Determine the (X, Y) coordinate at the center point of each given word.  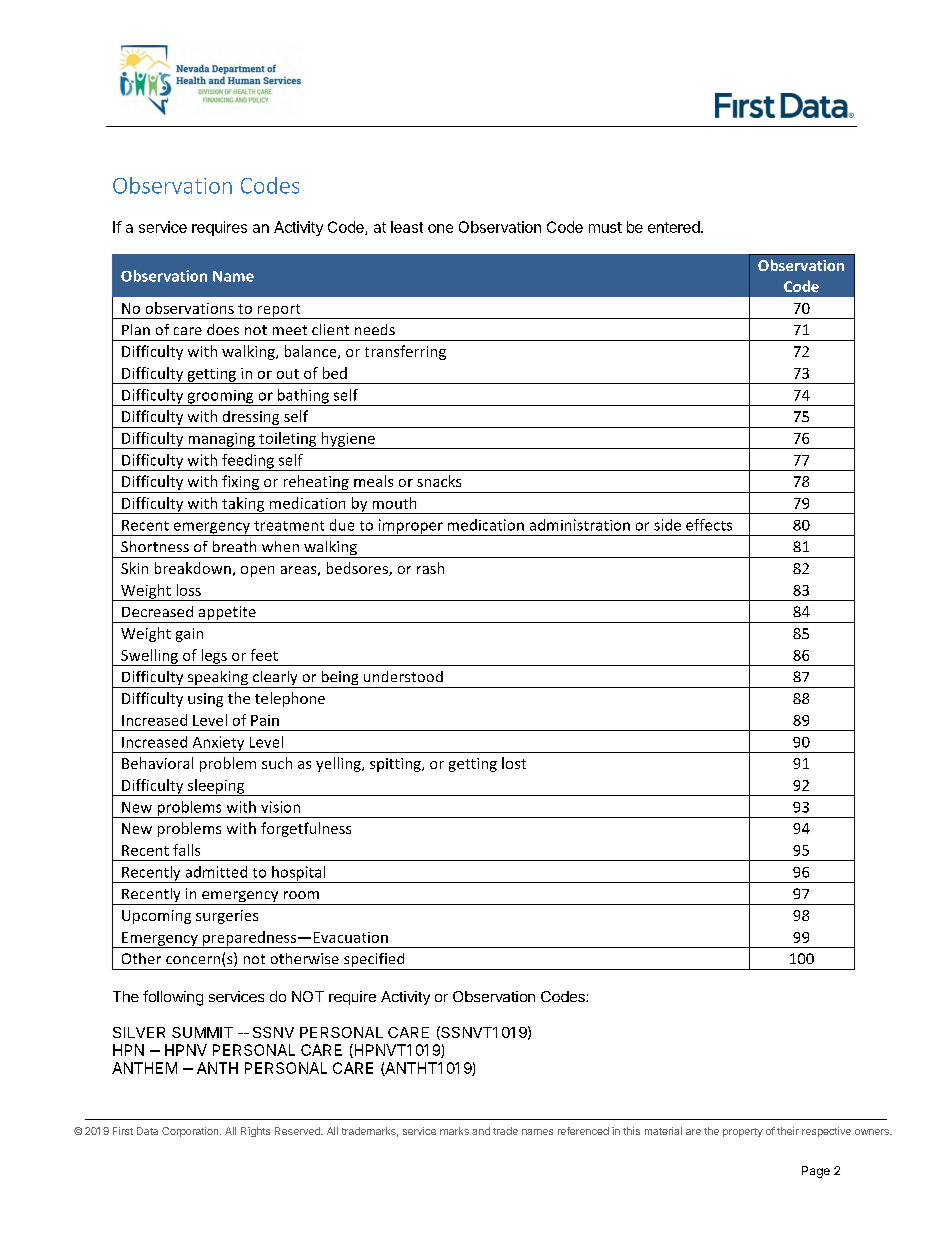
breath (234, 546)
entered (674, 227)
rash (430, 568)
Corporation (191, 1132)
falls (186, 850)
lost (514, 763)
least (407, 227)
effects (709, 525)
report (279, 311)
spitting (396, 765)
